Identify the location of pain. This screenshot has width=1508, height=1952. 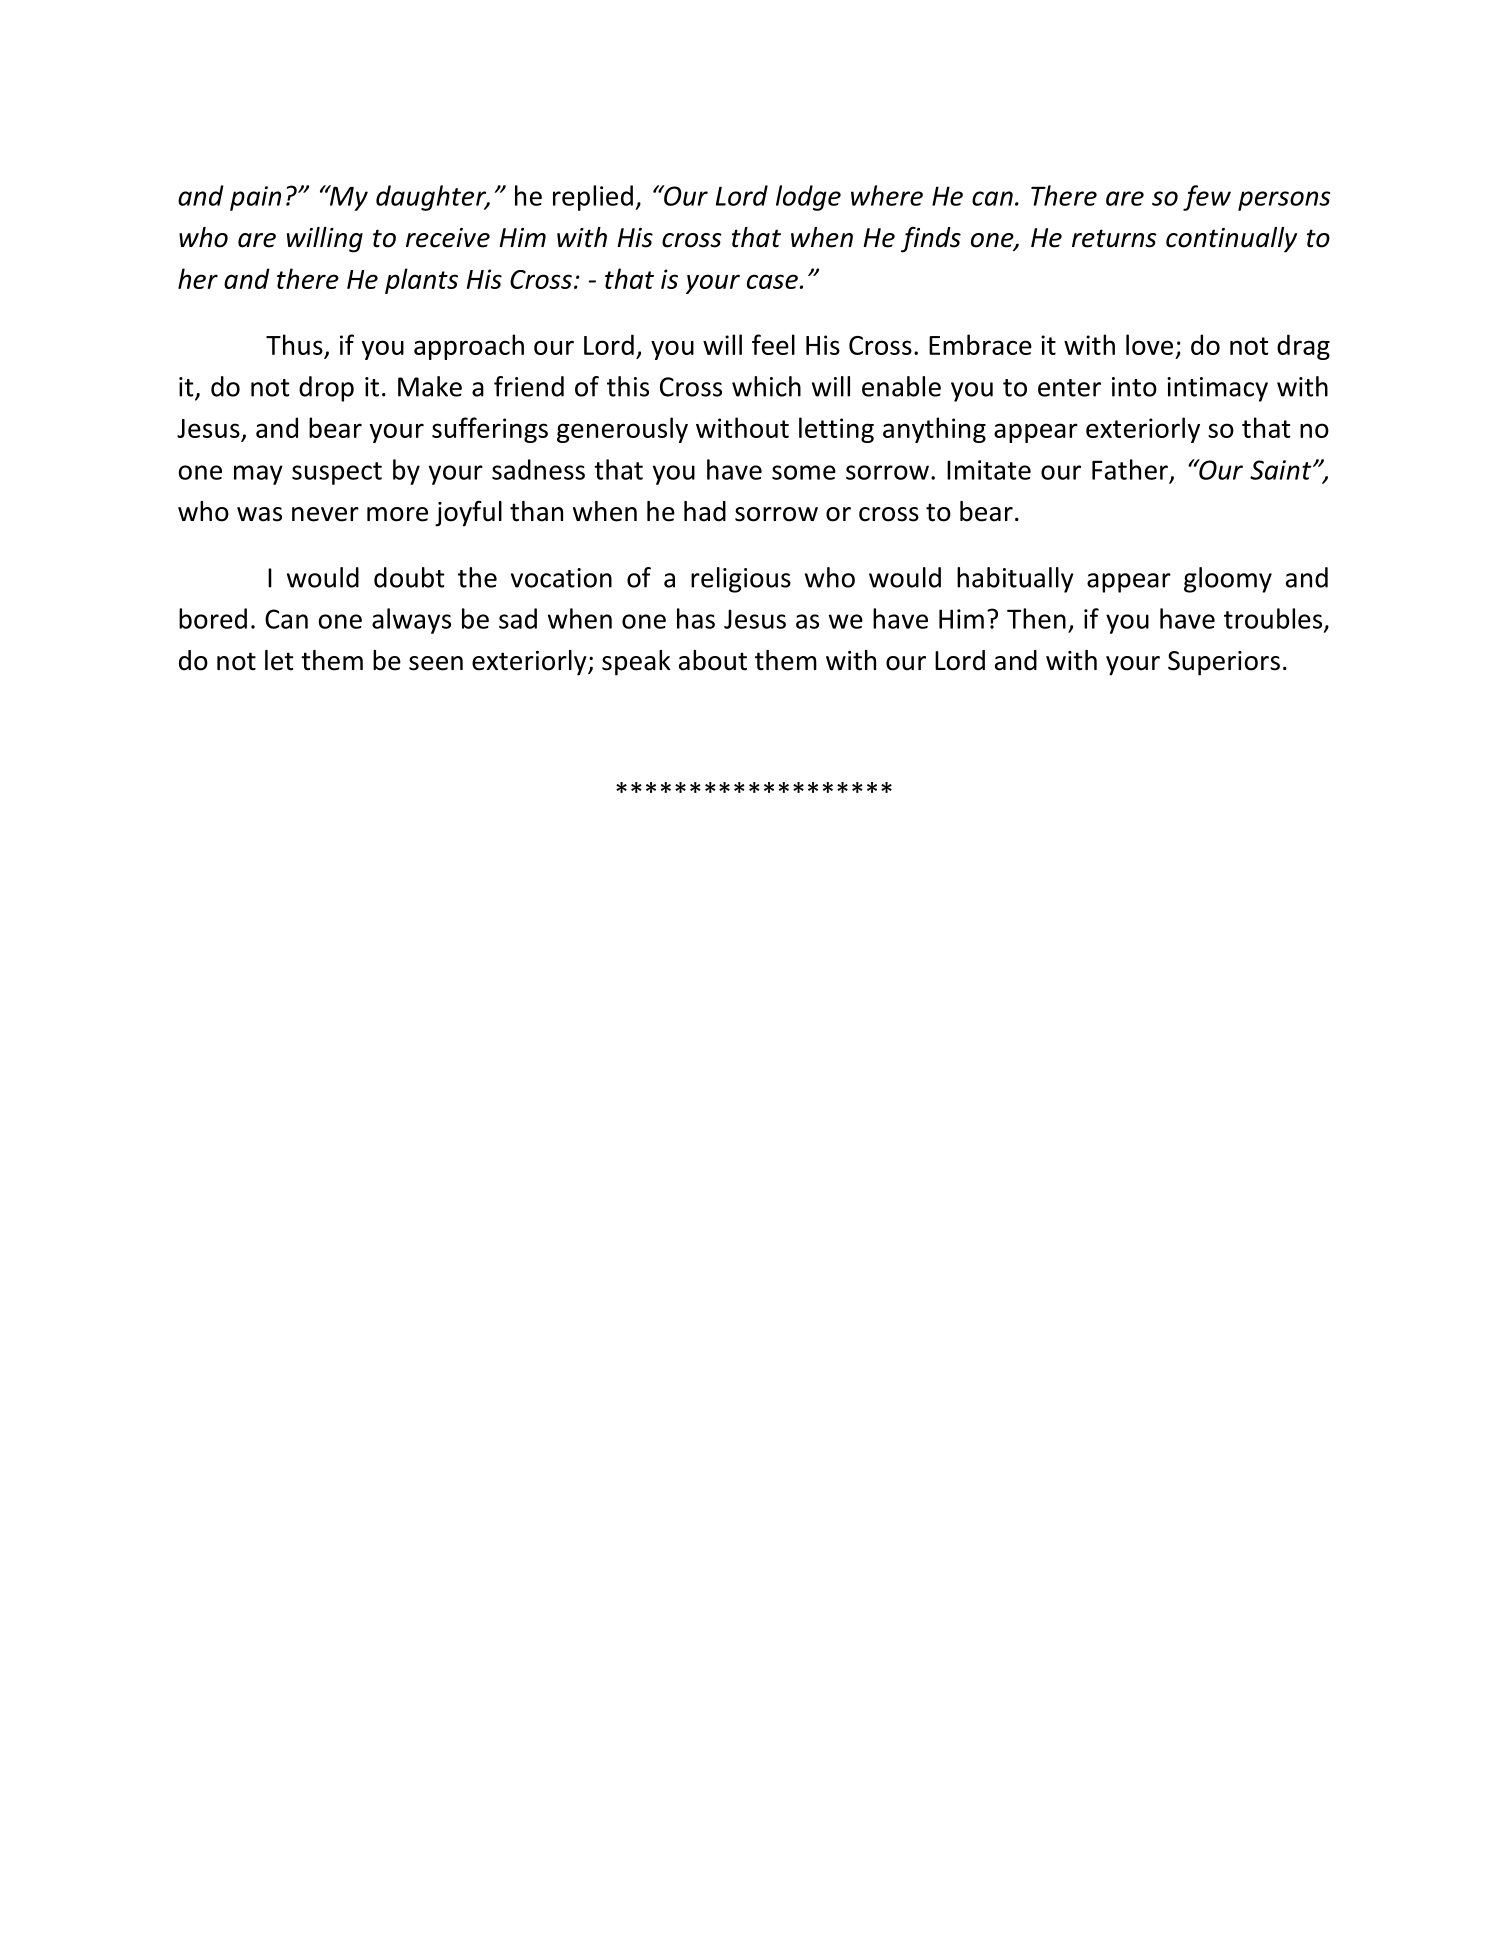
(255, 198).
